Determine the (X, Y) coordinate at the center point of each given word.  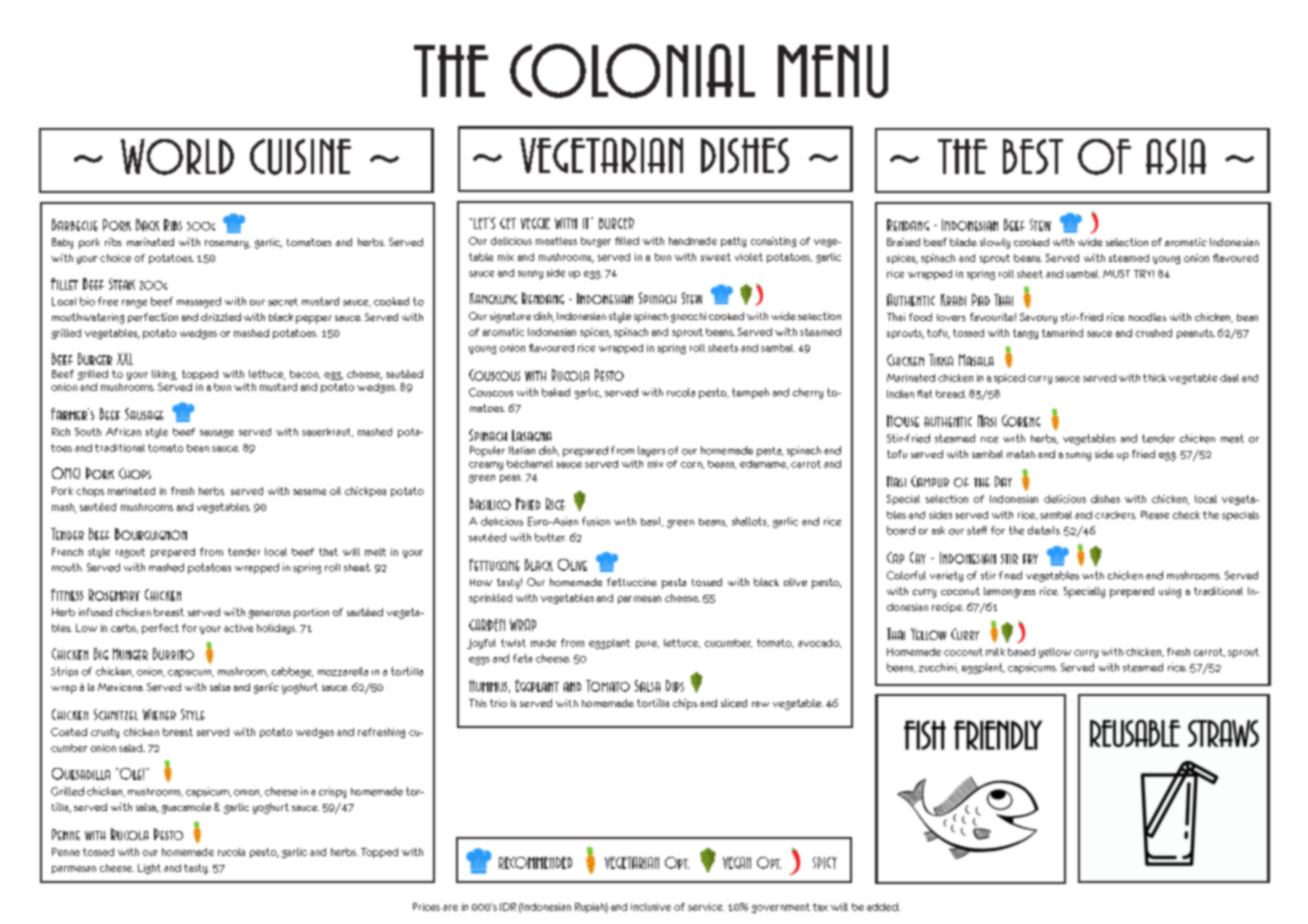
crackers (1115, 515)
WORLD (177, 157)
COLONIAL (632, 71)
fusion (596, 521)
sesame (309, 492)
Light (149, 869)
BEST (1033, 156)
